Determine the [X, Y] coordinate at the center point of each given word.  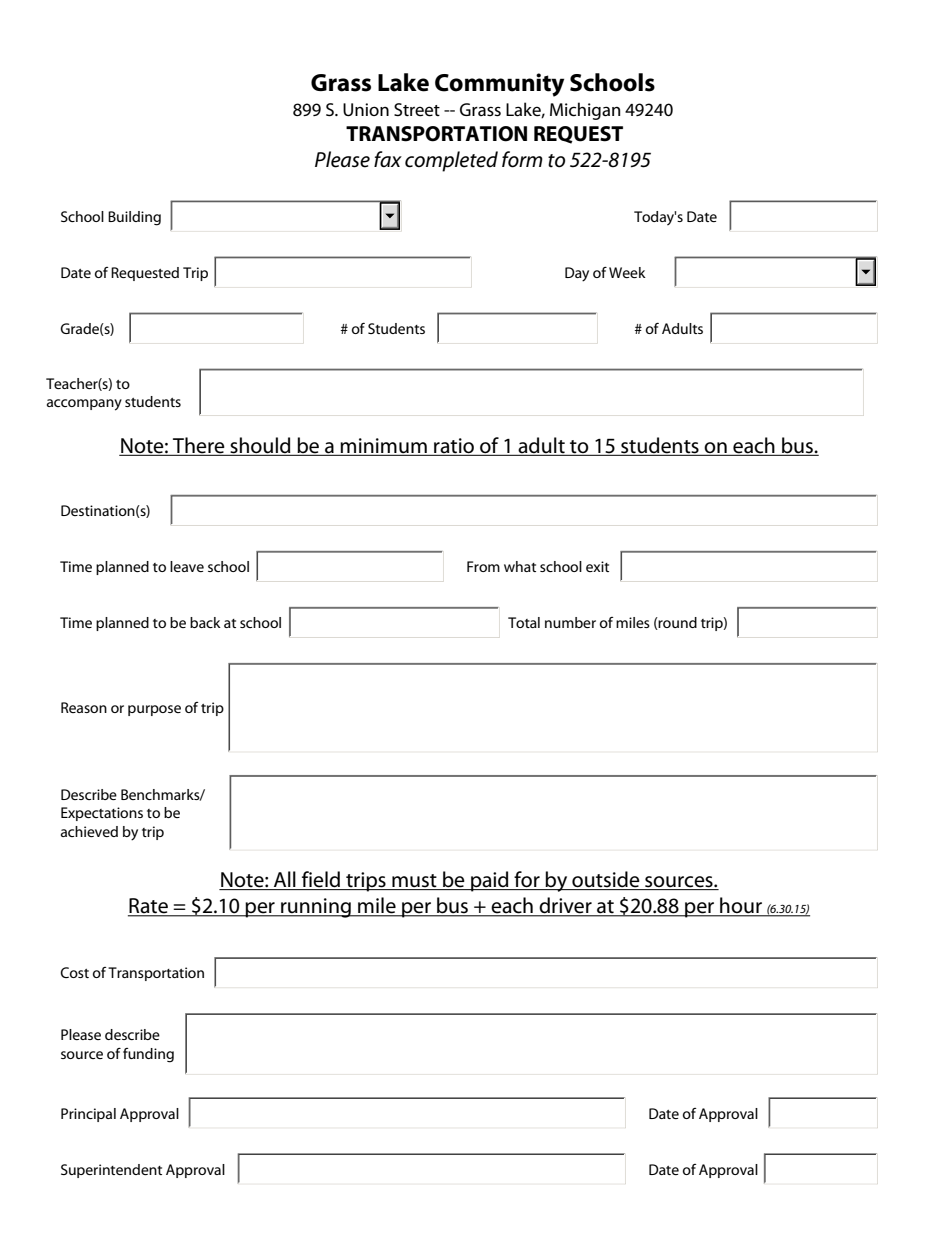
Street [417, 110]
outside [606, 880]
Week [627, 272]
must [414, 882]
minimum [384, 447]
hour [741, 906]
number [570, 622]
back [205, 622]
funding [148, 1055]
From [483, 566]
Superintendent [111, 1171]
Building [134, 218]
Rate [149, 907]
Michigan [585, 111]
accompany [84, 405]
